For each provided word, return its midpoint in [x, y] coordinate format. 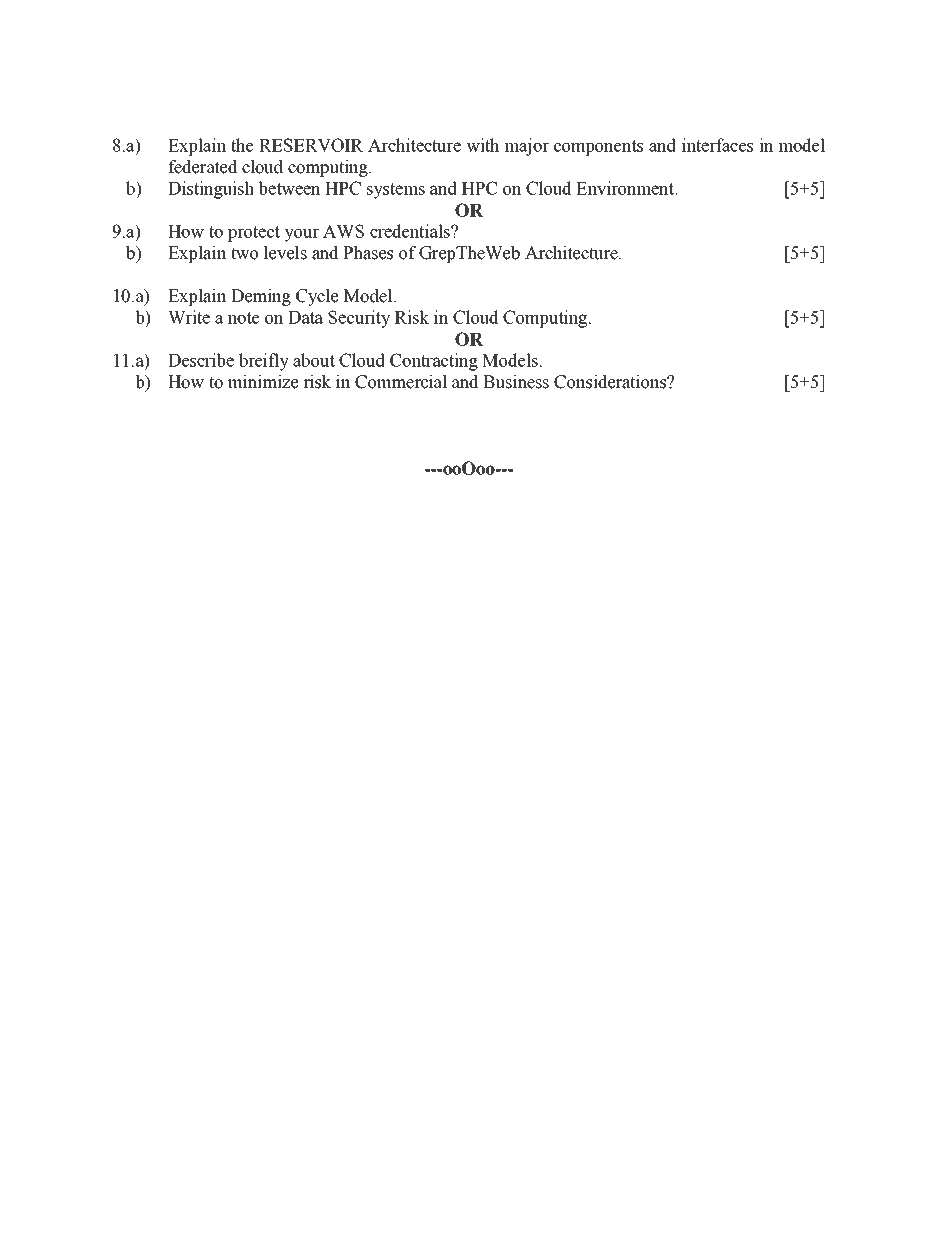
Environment [626, 188]
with [482, 145]
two [244, 253]
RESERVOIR [311, 145]
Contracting [434, 362]
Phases [368, 253]
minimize [263, 382]
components [598, 148]
